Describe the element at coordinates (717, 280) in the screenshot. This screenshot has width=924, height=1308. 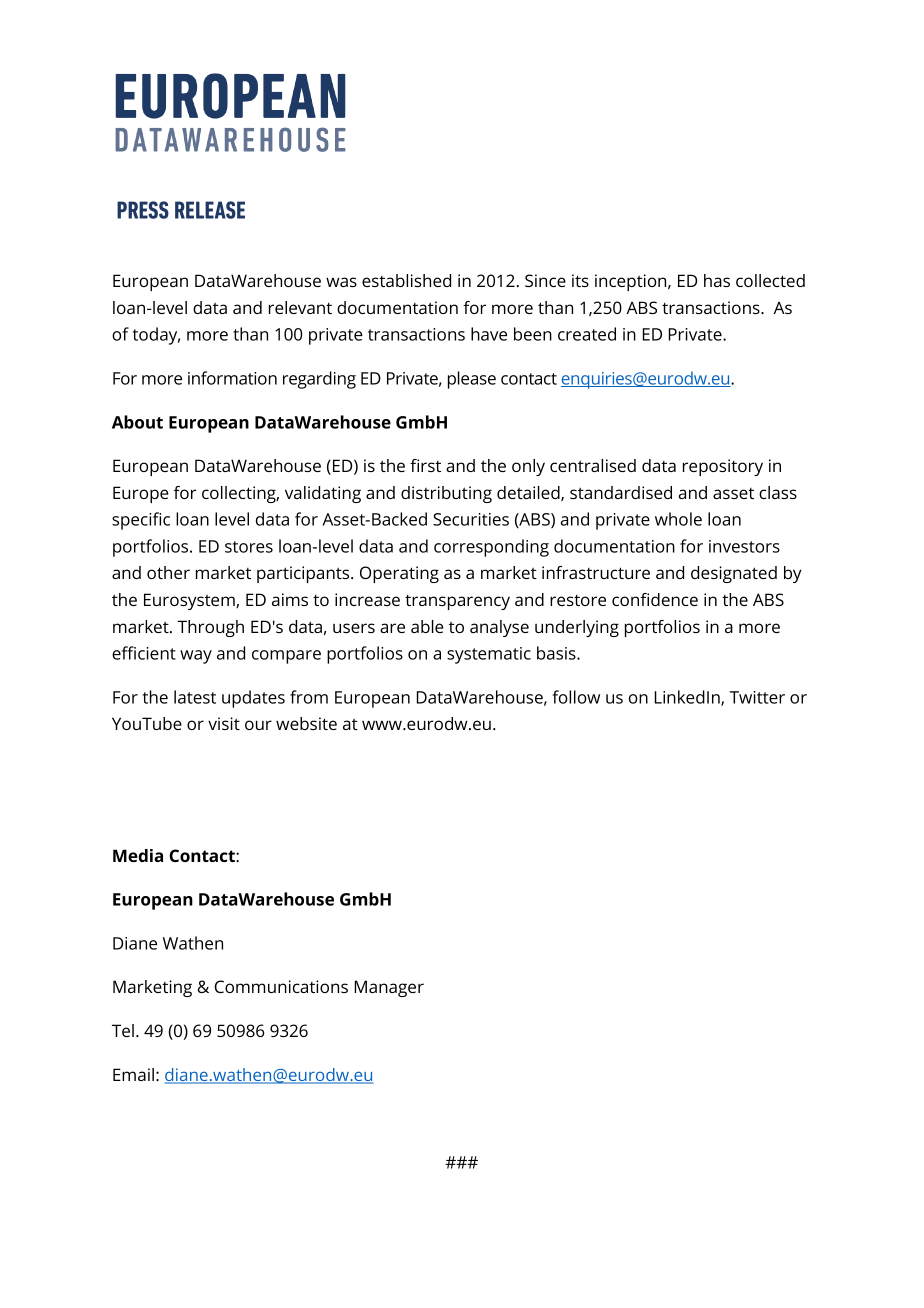
I see `has` at that location.
